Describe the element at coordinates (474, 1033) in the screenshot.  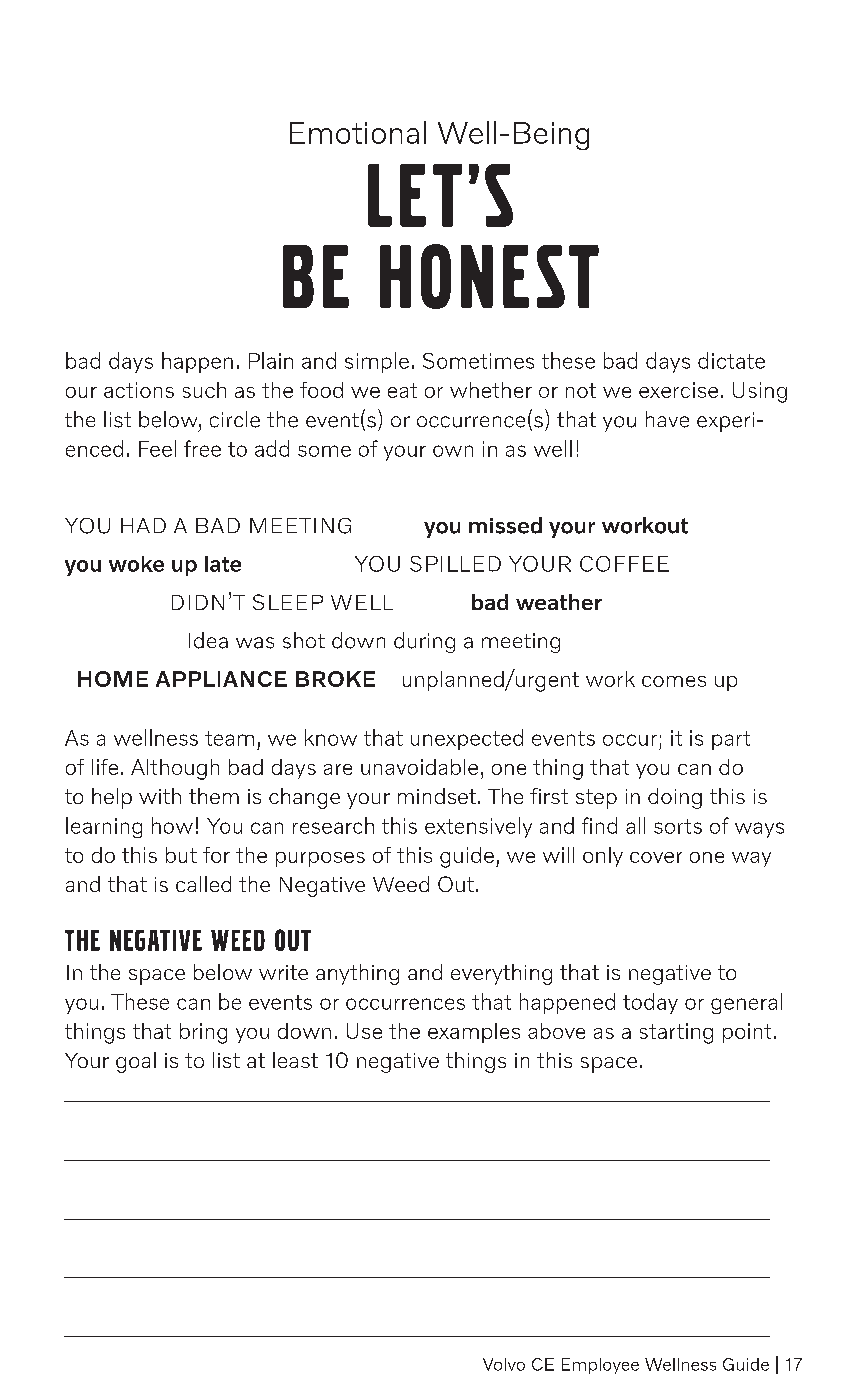
I see `examples` at that location.
